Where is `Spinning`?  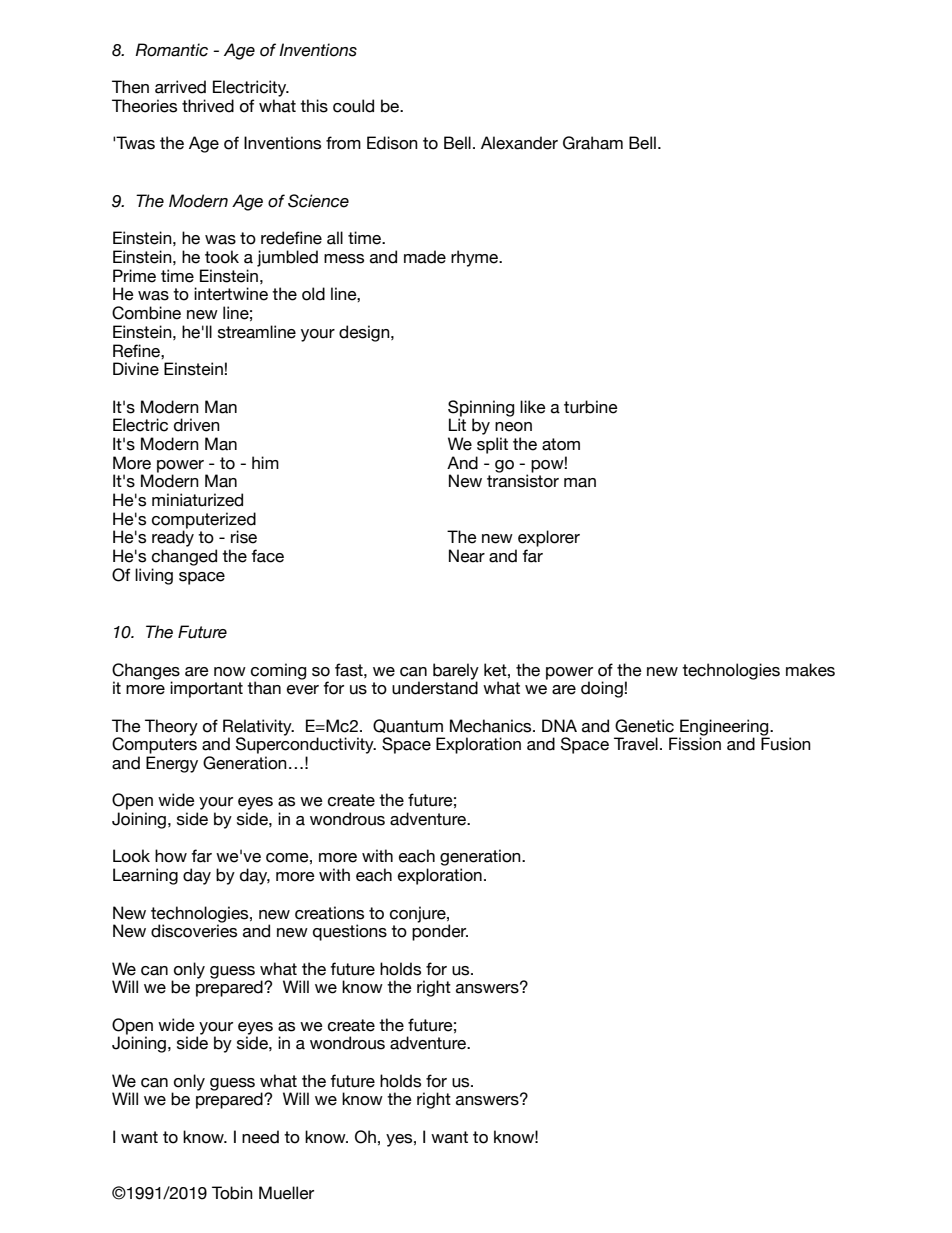
Spinning is located at coordinates (481, 409).
